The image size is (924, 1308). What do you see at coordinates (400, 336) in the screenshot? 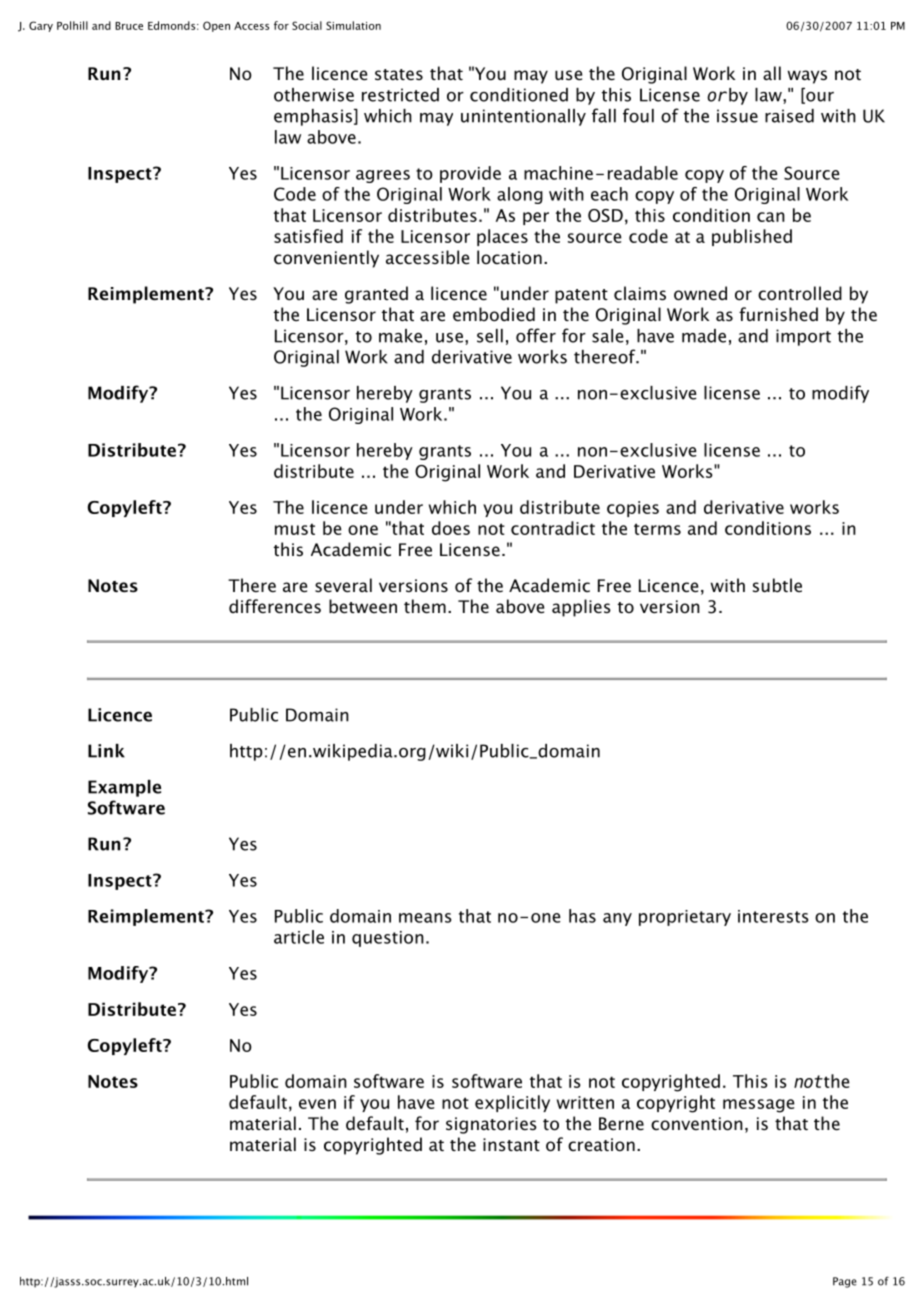
I see `make` at bounding box center [400, 336].
